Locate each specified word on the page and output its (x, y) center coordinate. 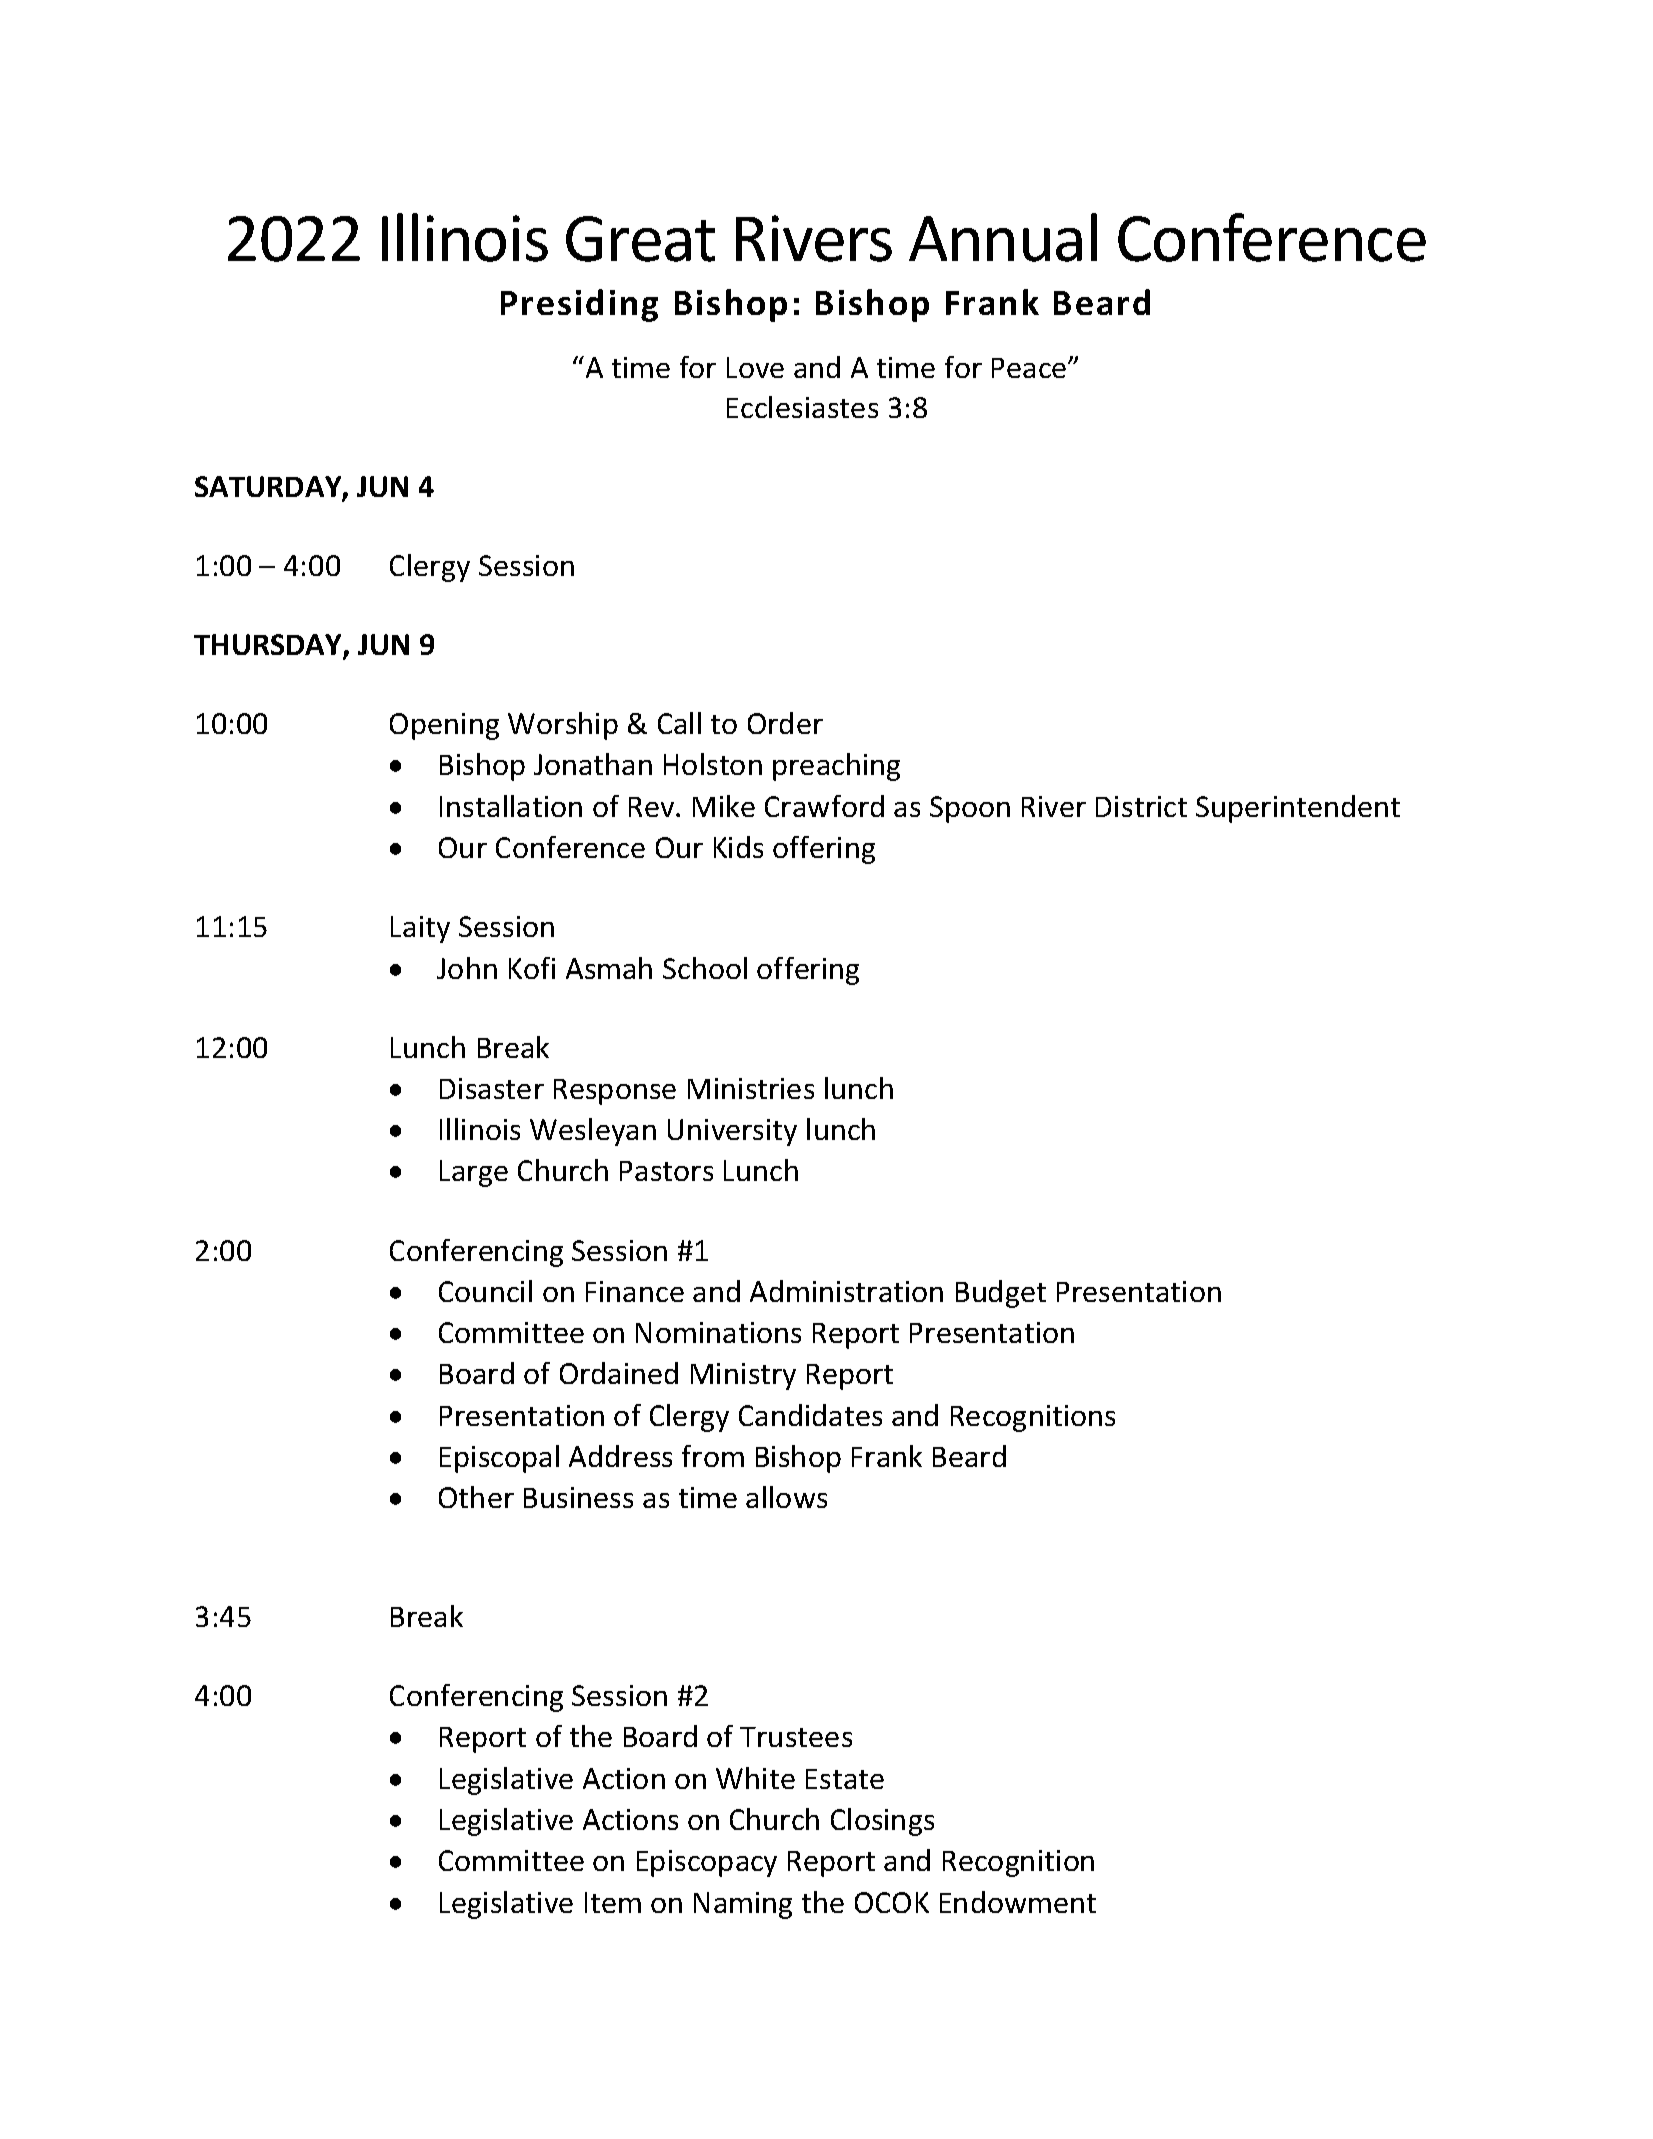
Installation (511, 806)
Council (485, 1291)
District (1141, 806)
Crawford (824, 806)
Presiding (579, 305)
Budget (1001, 1294)
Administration (846, 1291)
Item (613, 1902)
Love (755, 367)
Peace (1030, 368)
